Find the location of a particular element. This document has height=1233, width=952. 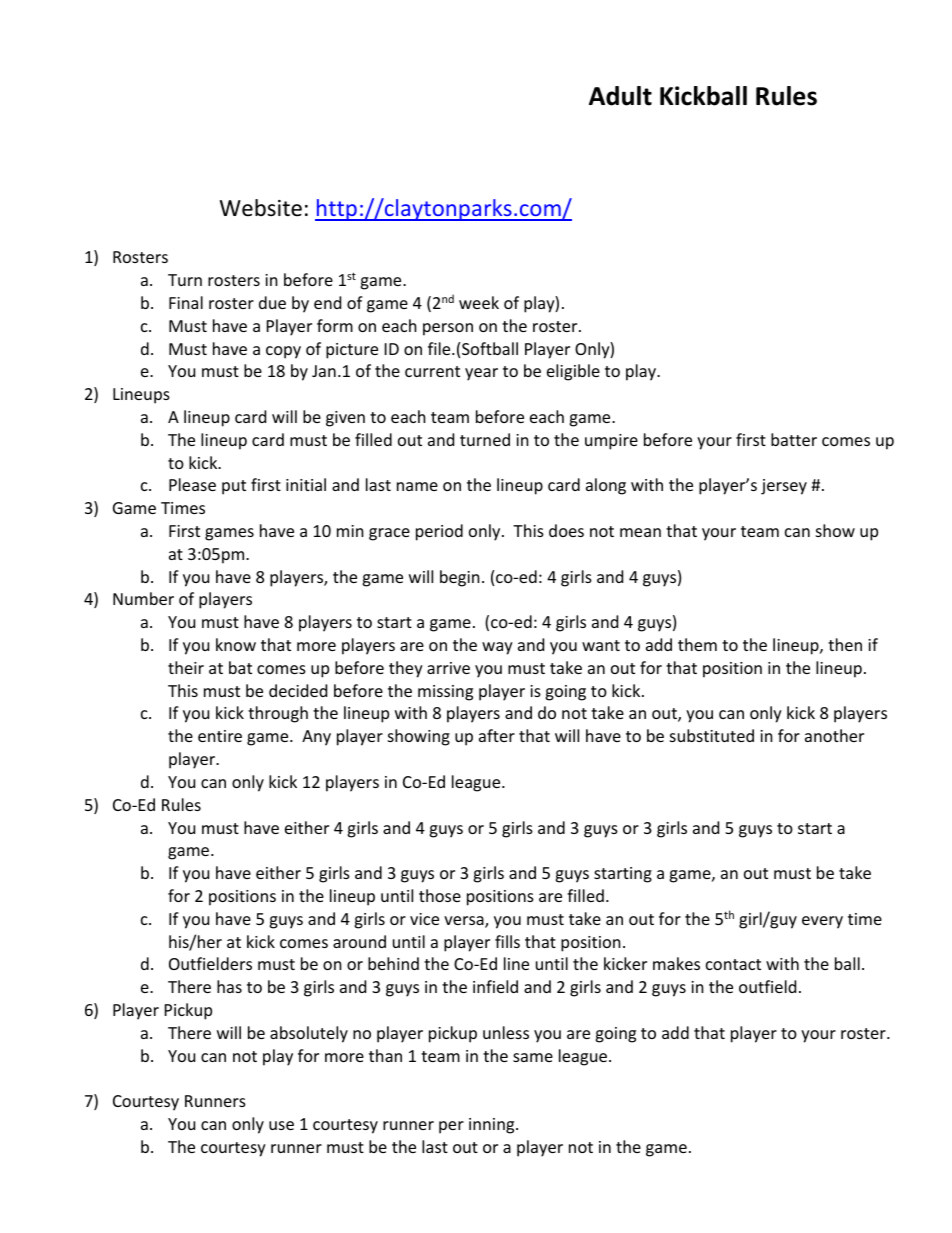

way is located at coordinates (497, 648).
